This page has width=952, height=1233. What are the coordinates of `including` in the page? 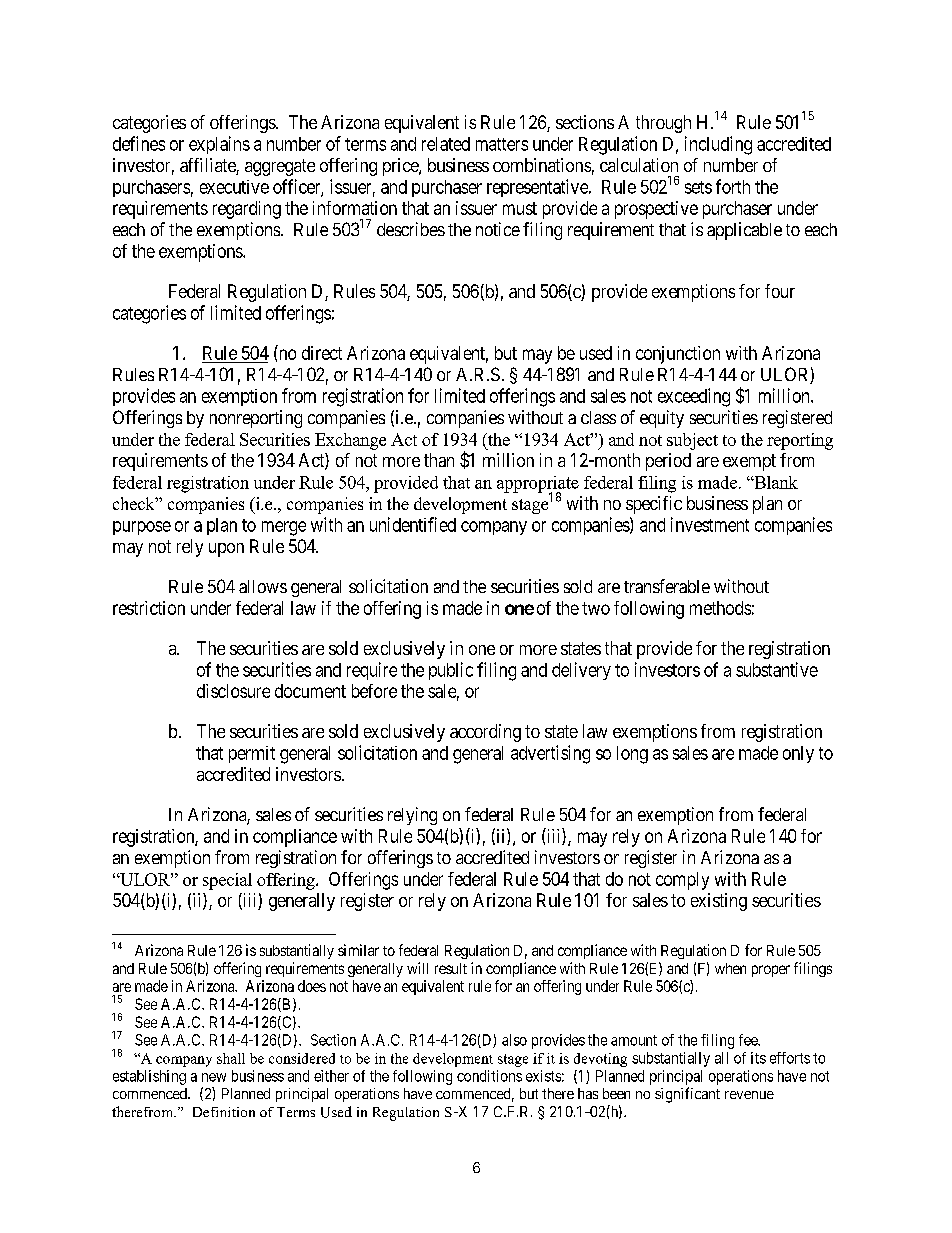 It's located at (718, 145).
